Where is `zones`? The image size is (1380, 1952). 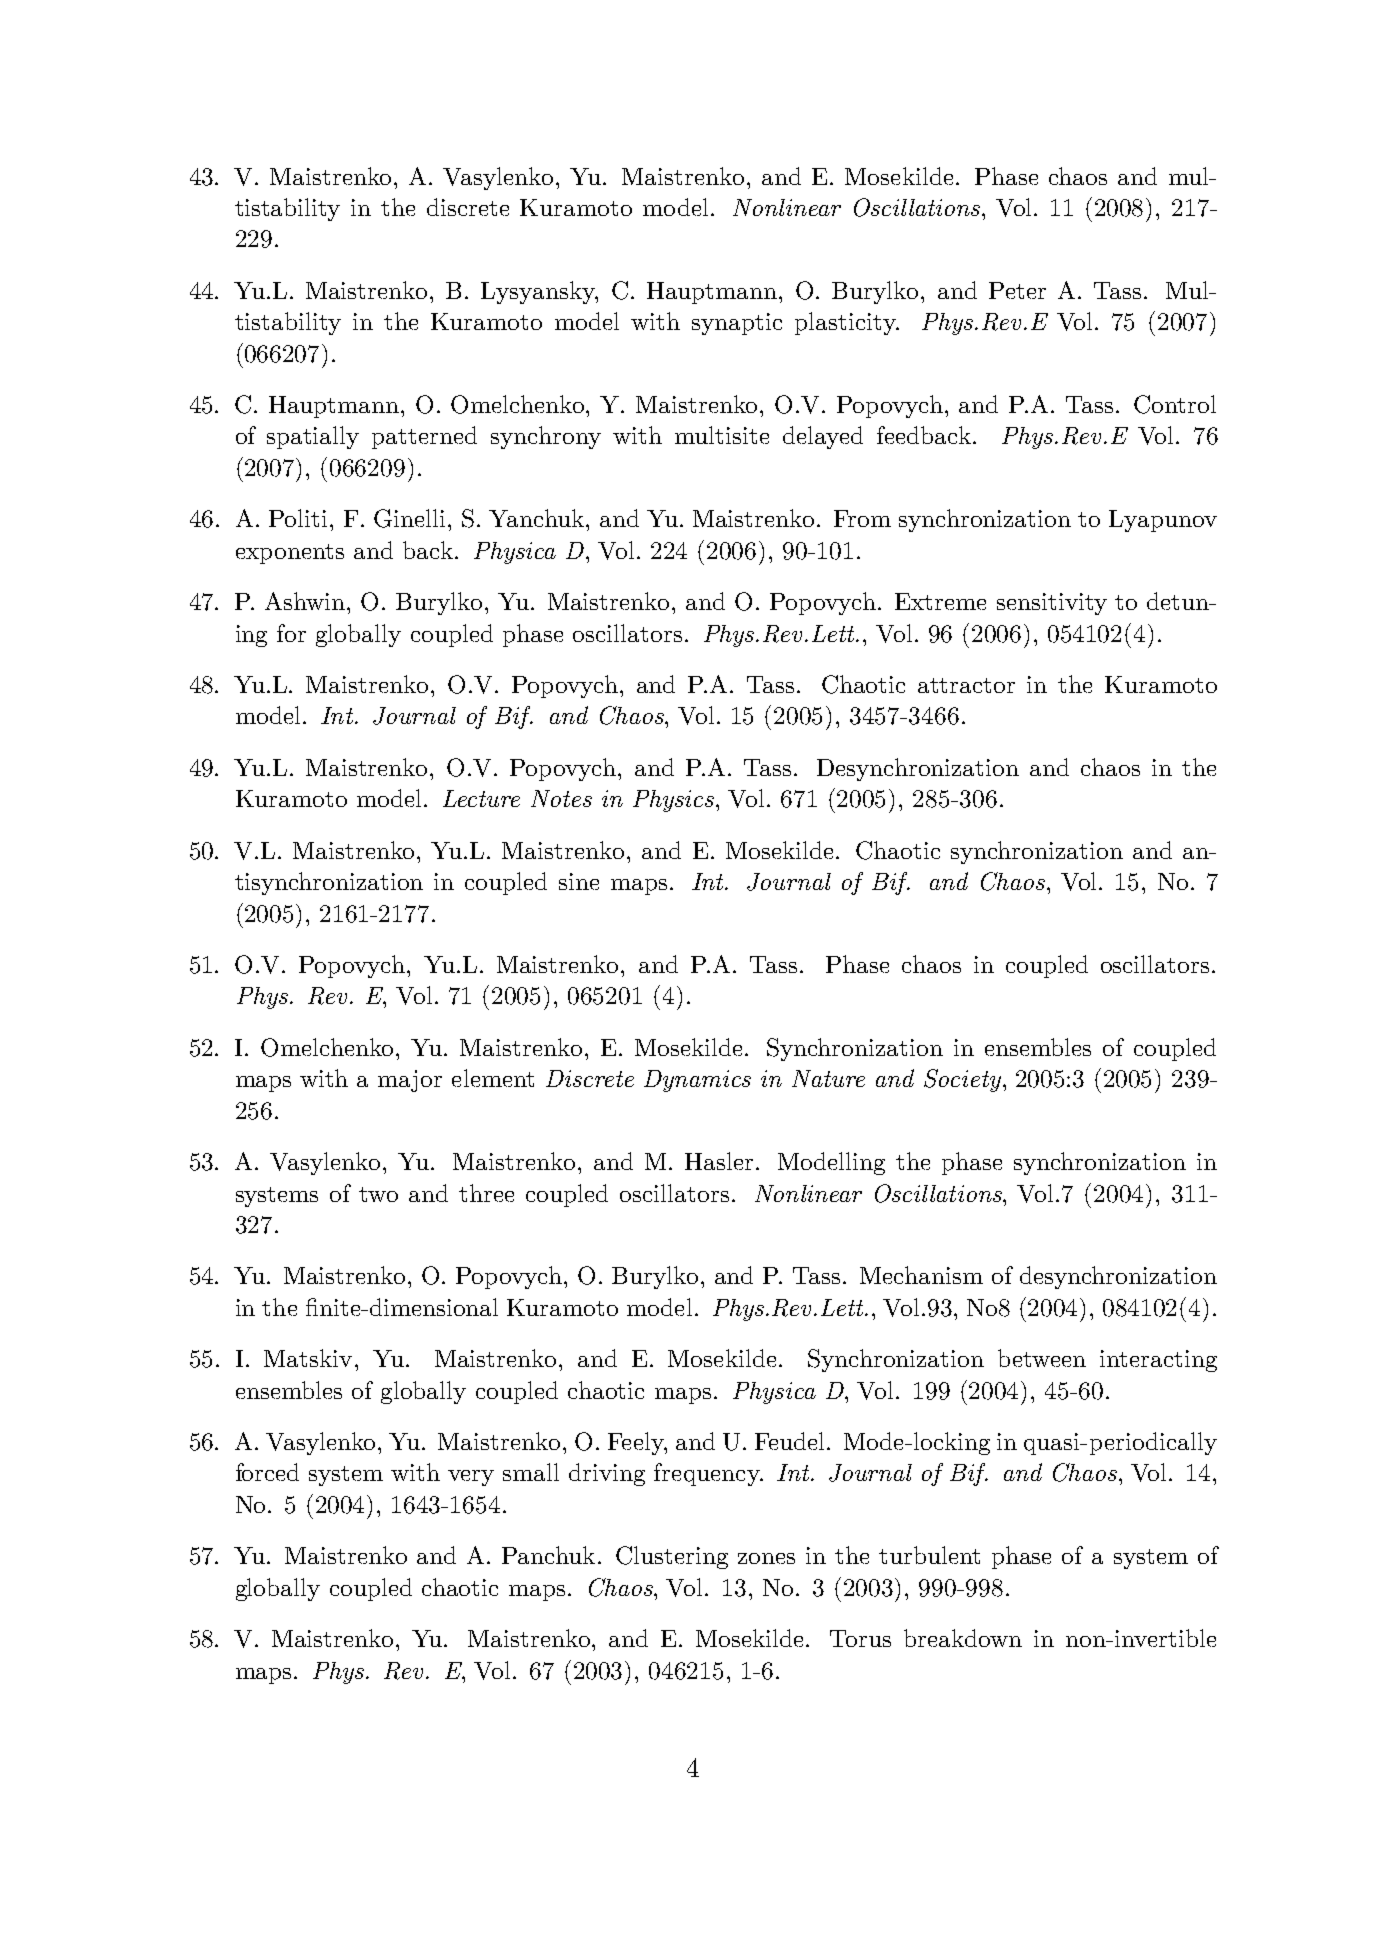
zones is located at coordinates (766, 1558).
